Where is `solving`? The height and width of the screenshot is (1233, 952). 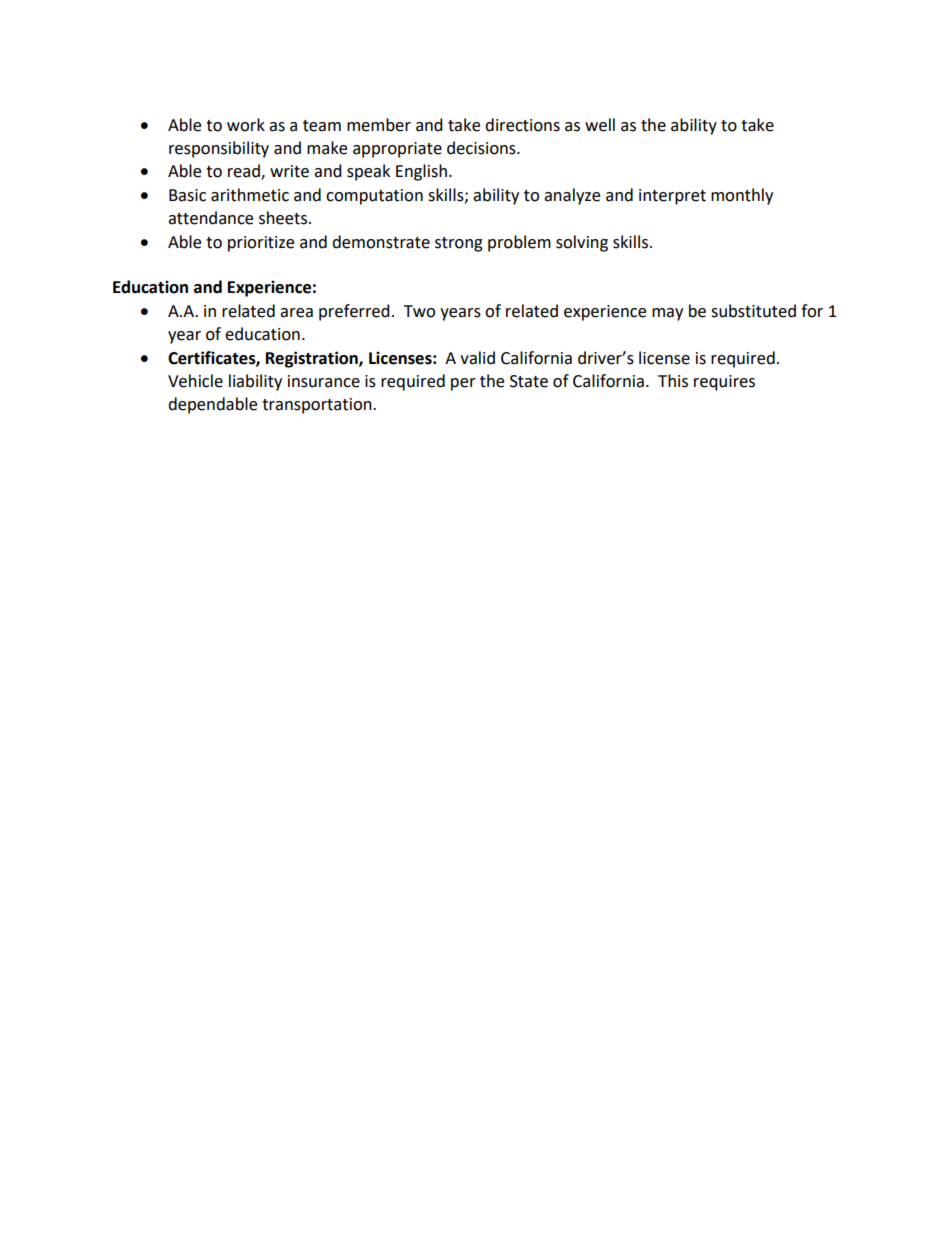
solving is located at coordinates (582, 243).
